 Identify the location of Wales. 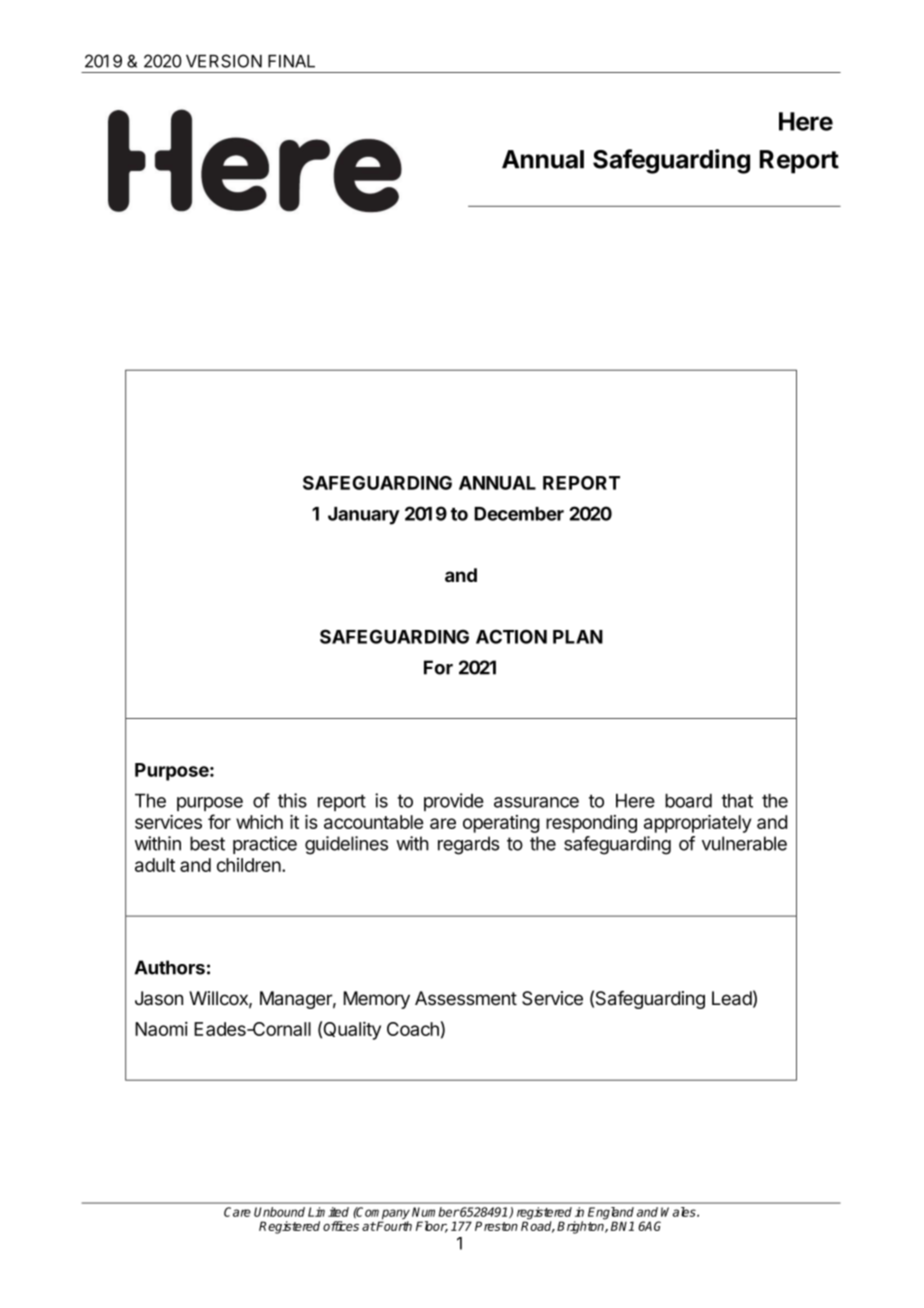
(679, 1212).
